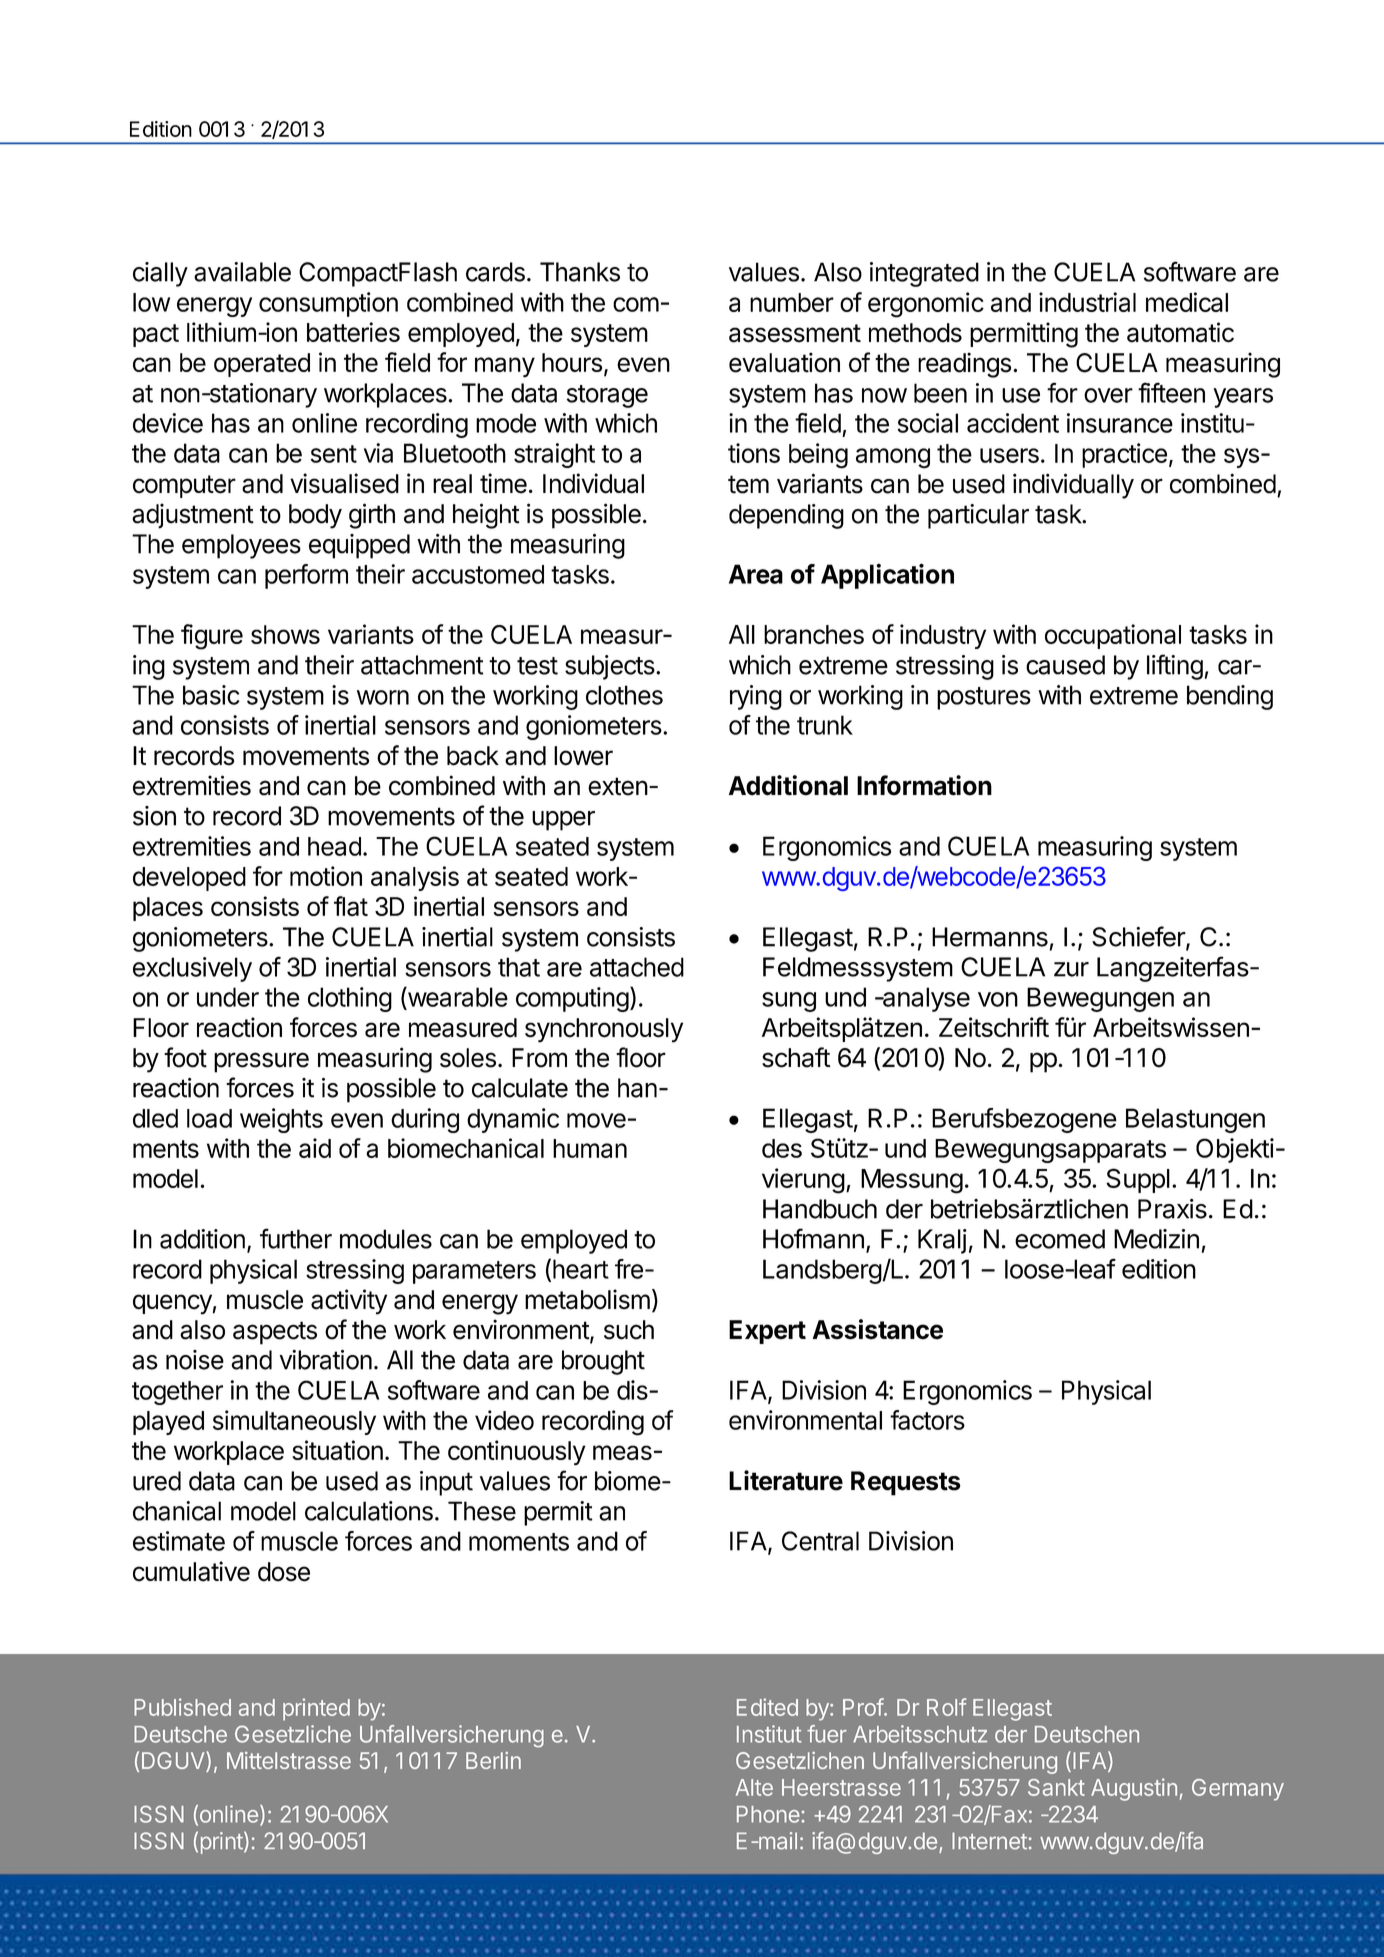  Describe the element at coordinates (624, 695) in the screenshot. I see `clothes` at that location.
